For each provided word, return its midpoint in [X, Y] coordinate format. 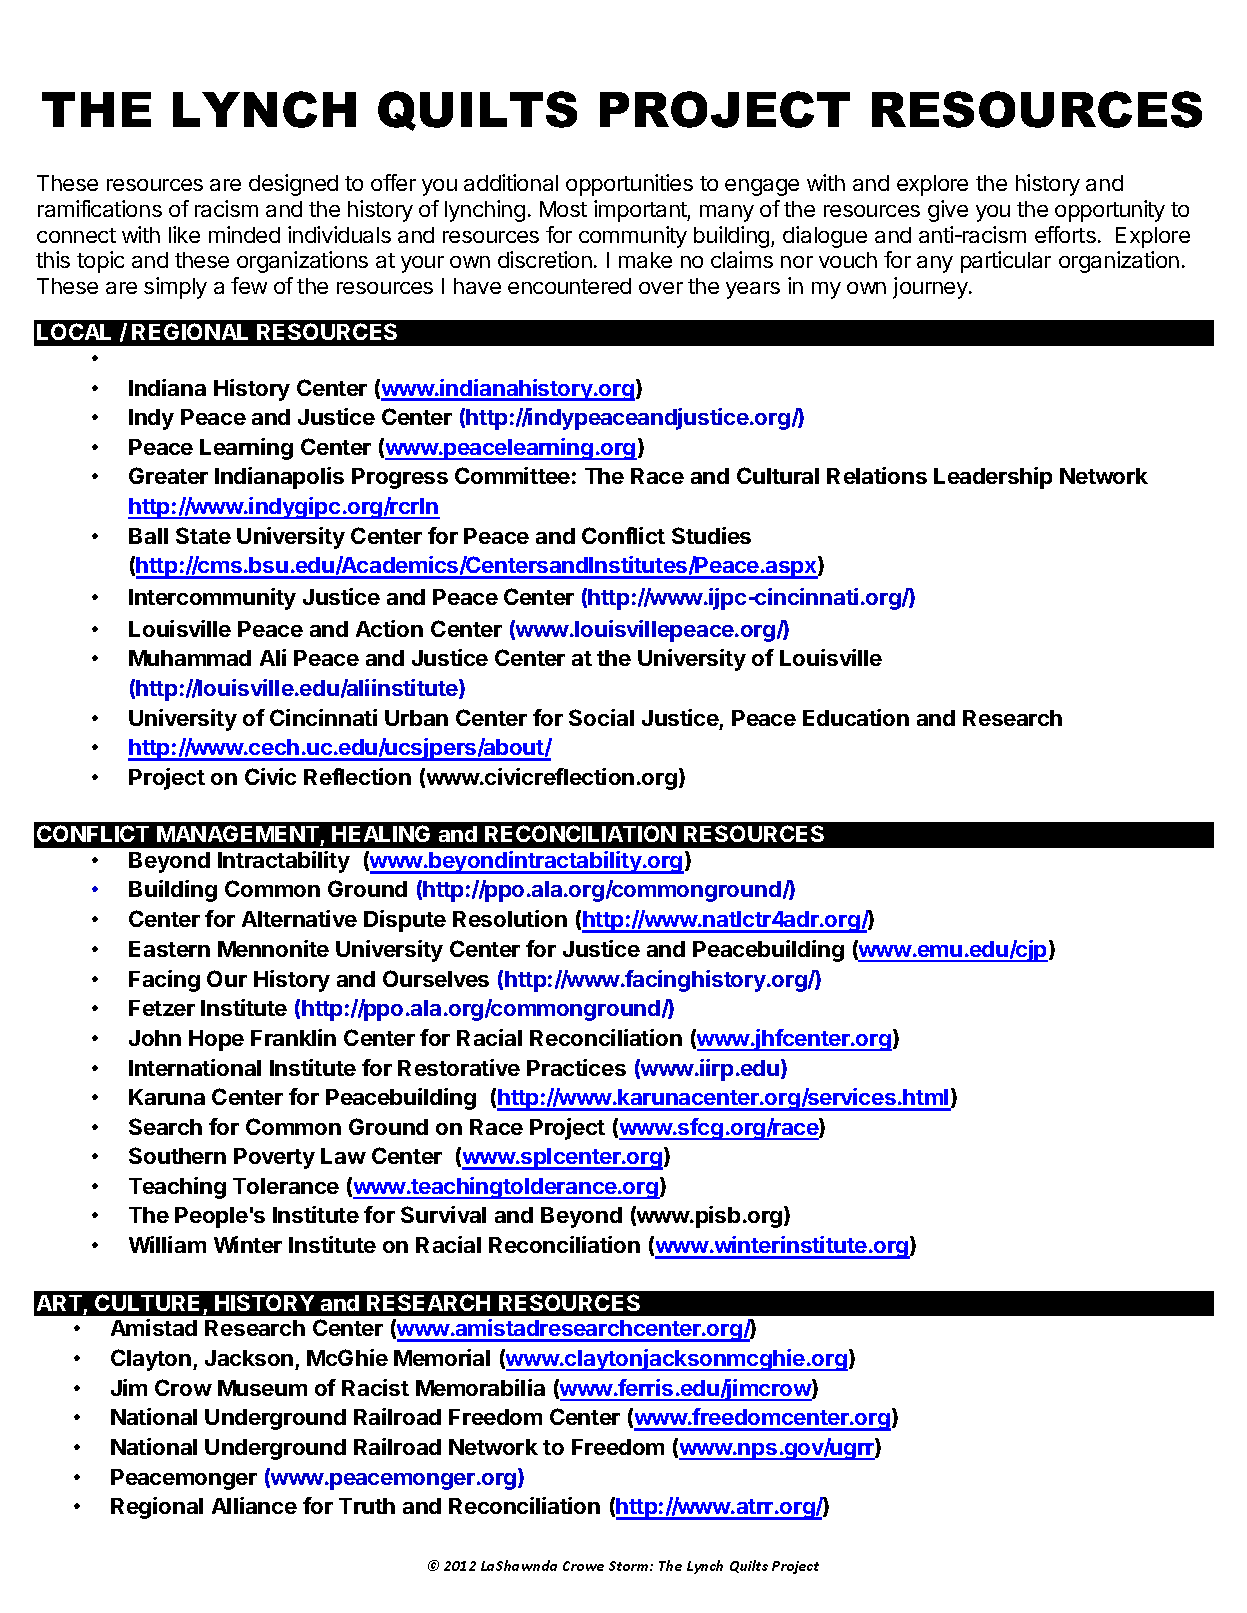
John [155, 1038]
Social [601, 717]
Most [563, 209]
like [184, 234]
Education [856, 717]
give [948, 211]
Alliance [254, 1505]
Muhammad [190, 658]
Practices [576, 1067]
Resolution [510, 918]
